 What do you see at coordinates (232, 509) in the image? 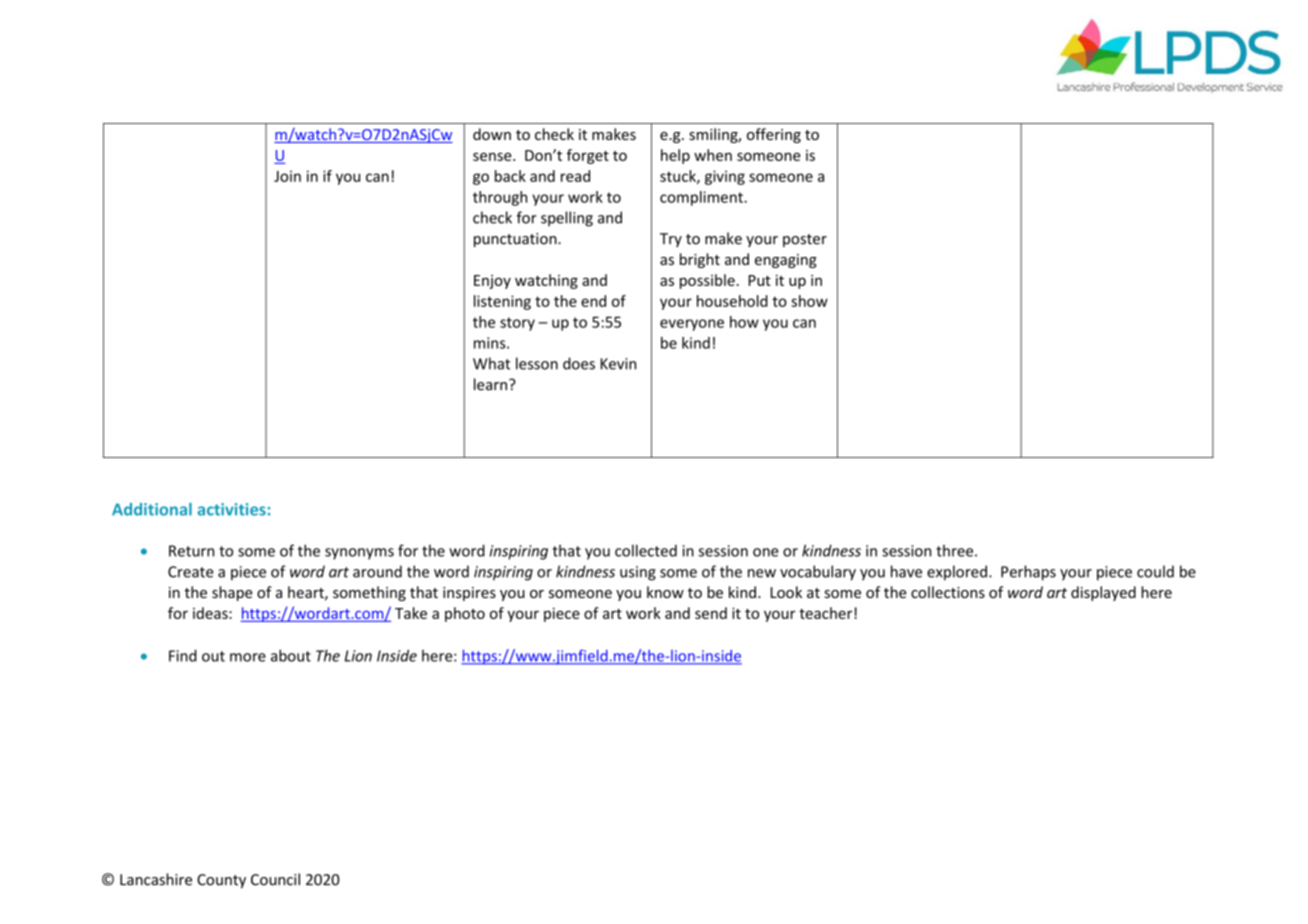
I see `activities` at bounding box center [232, 509].
